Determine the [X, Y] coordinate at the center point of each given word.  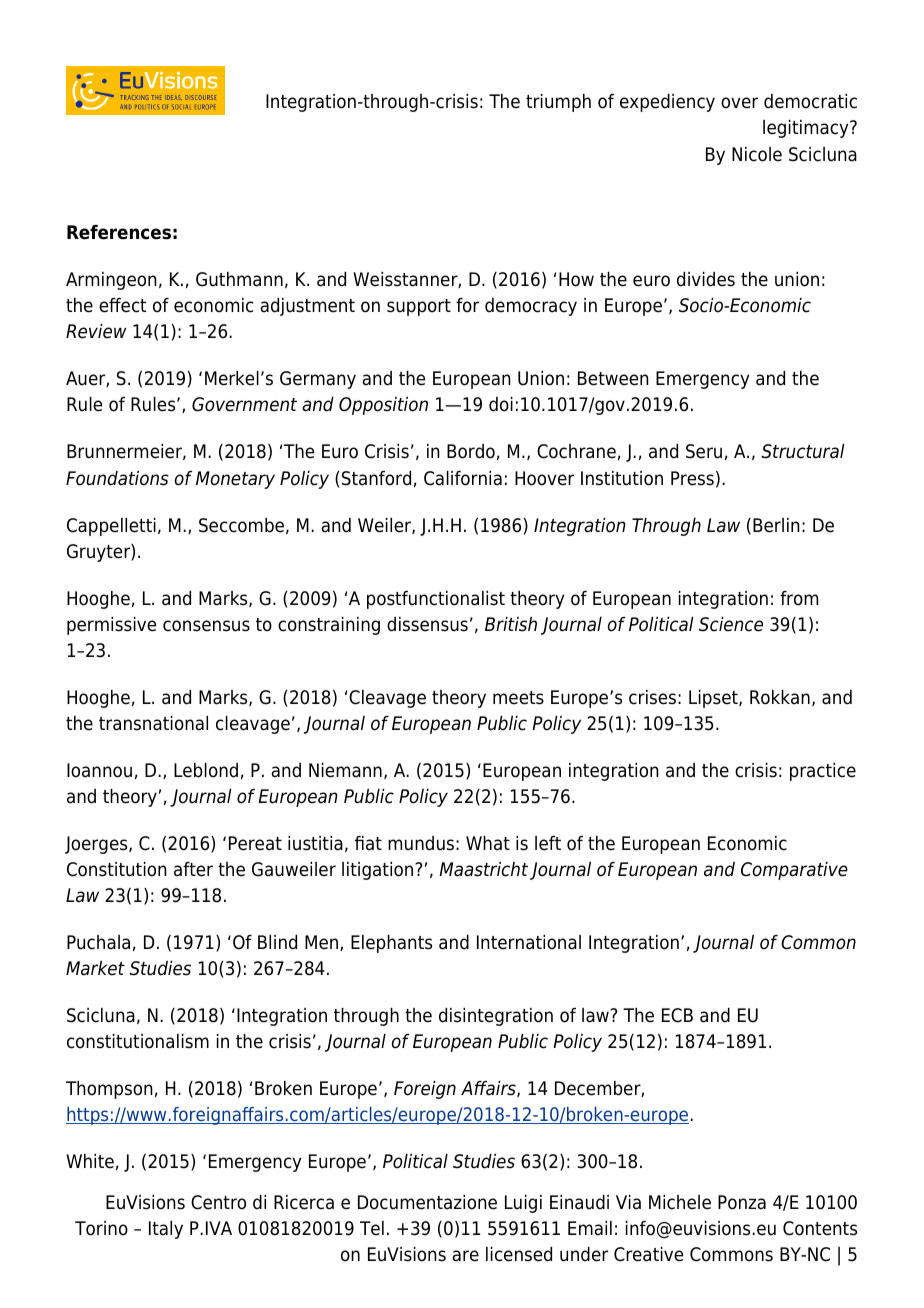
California [463, 478]
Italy [166, 1230]
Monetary [235, 480]
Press [692, 478]
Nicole [757, 154]
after [193, 869]
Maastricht [483, 869]
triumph [558, 103]
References [119, 232]
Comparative [794, 871]
